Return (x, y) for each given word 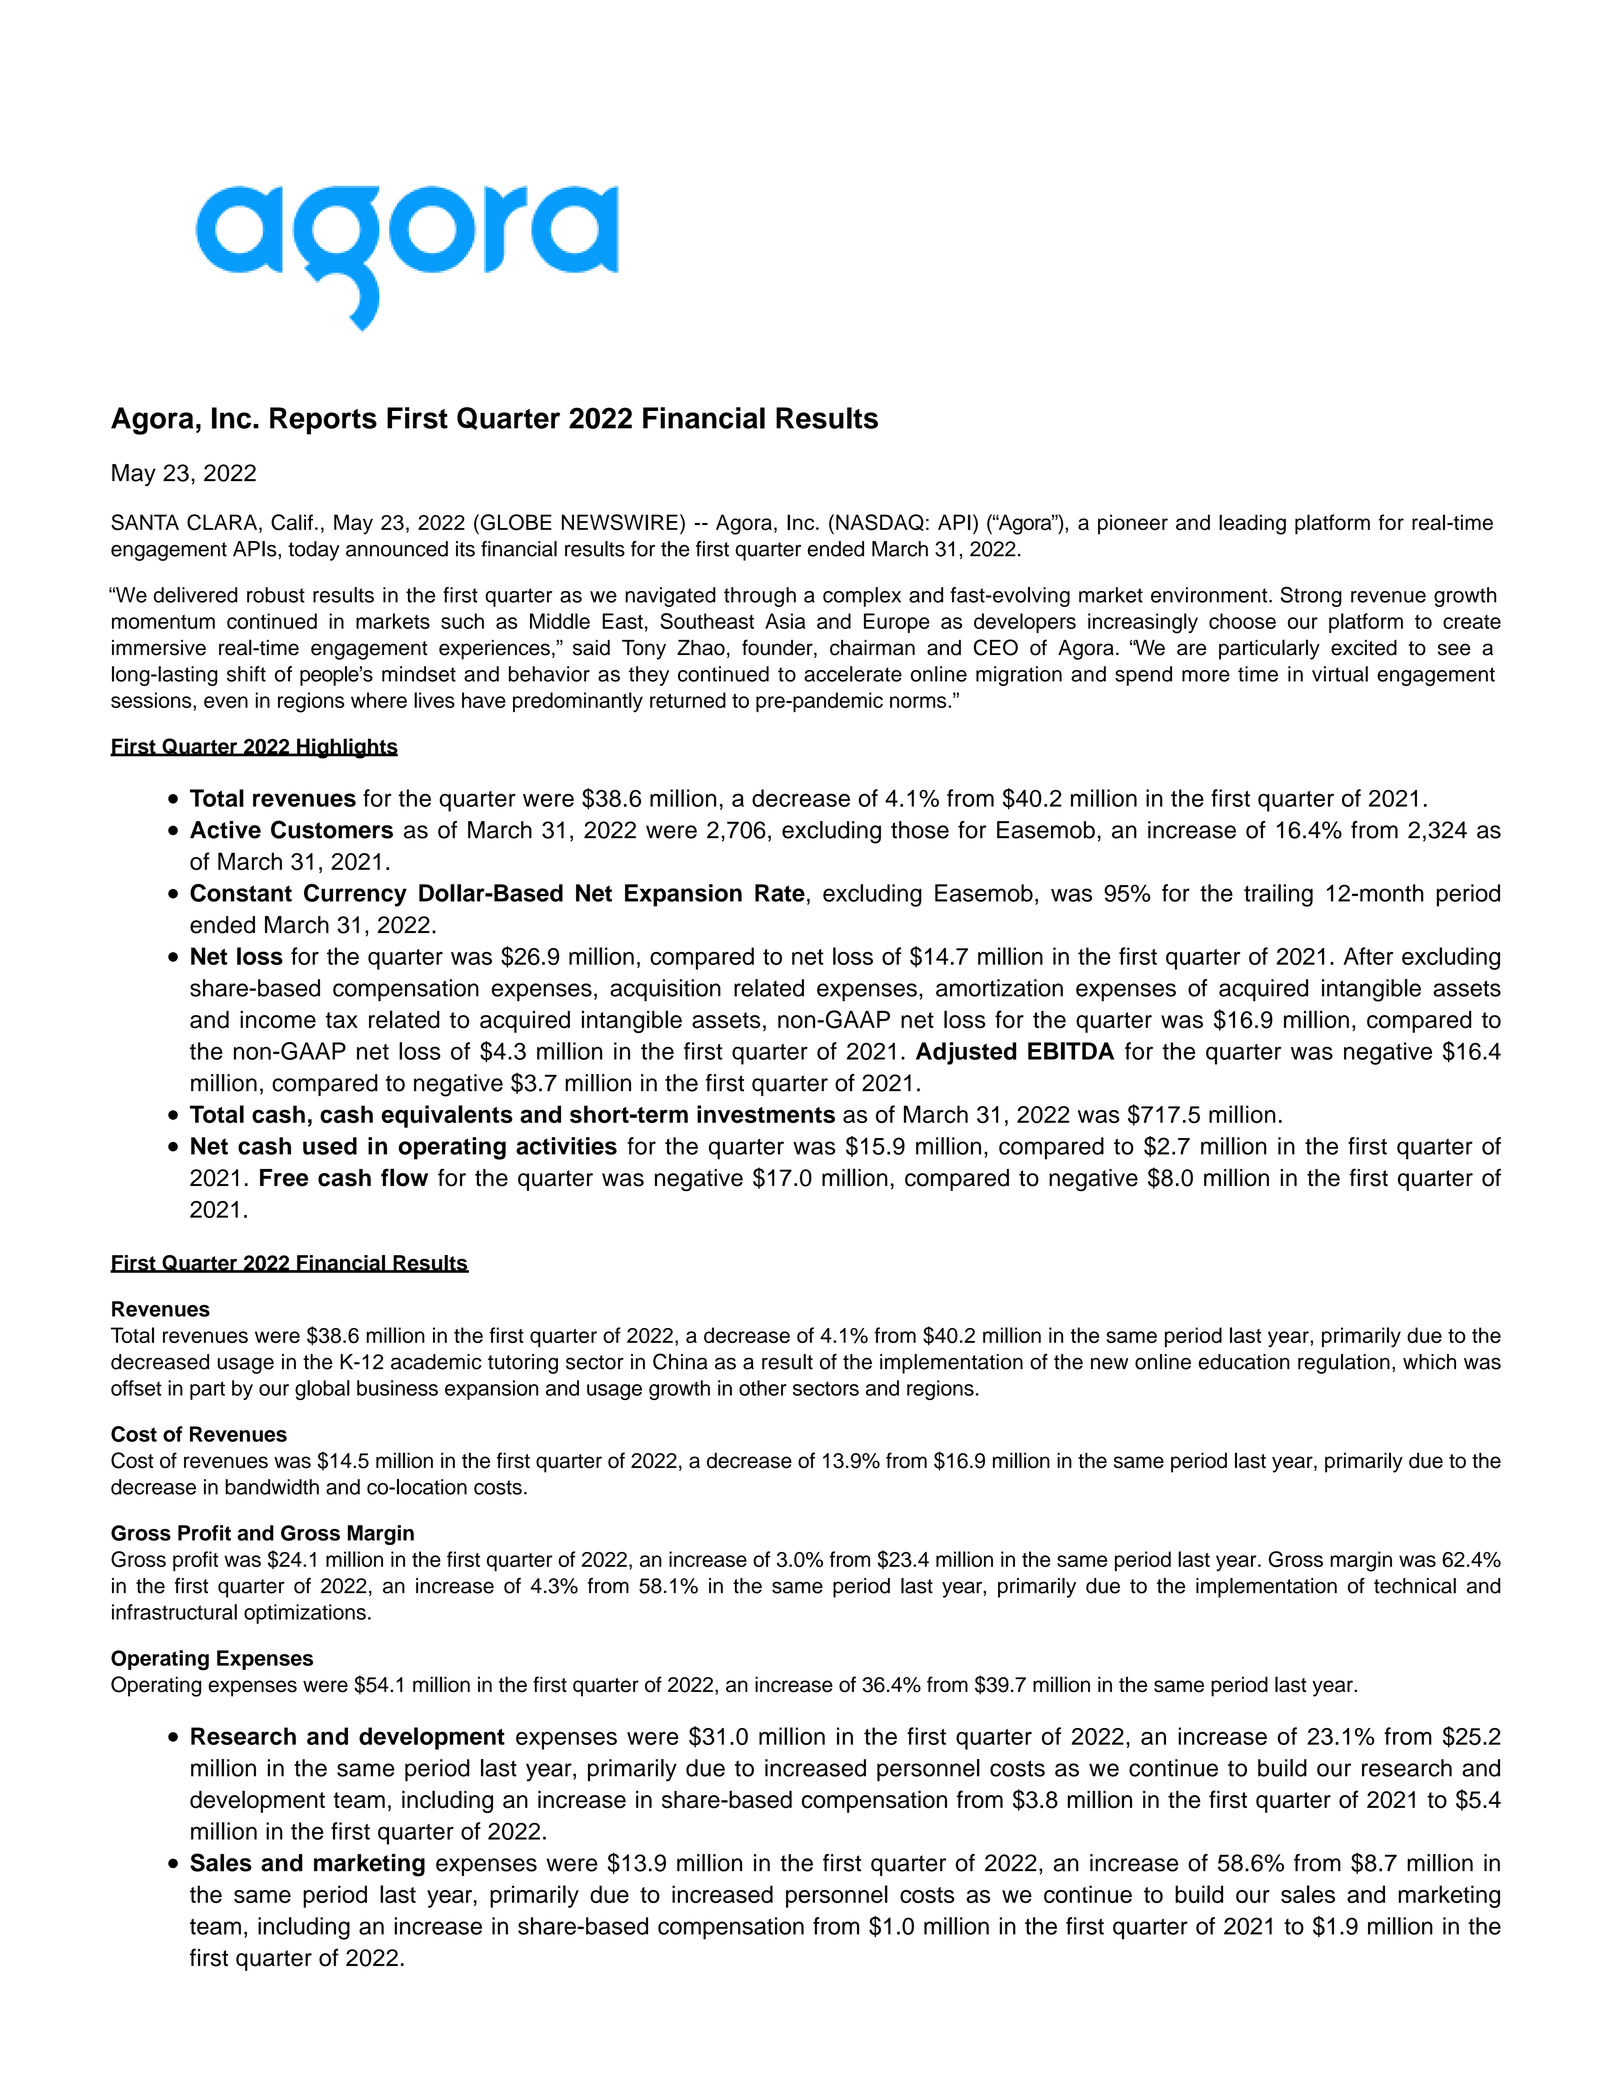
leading (1252, 524)
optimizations (305, 1614)
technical (1415, 1586)
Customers (332, 829)
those (920, 830)
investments (766, 1114)
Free (284, 1178)
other (763, 1388)
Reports (323, 421)
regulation (1344, 1364)
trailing (1278, 895)
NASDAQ (880, 522)
